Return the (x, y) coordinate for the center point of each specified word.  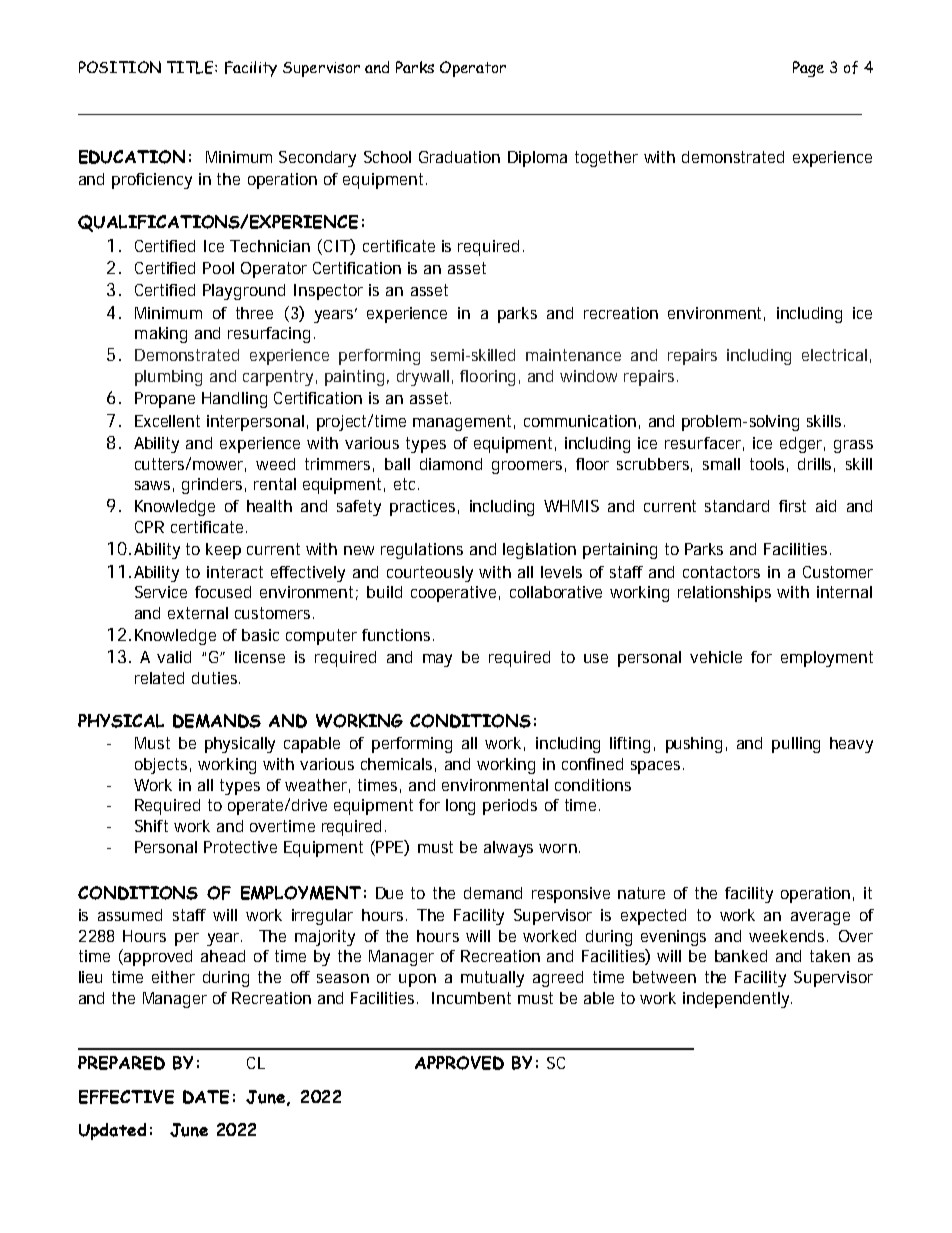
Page (808, 69)
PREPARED (121, 1063)
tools (767, 464)
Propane (165, 400)
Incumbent (471, 998)
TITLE (191, 67)
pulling (796, 745)
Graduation (459, 157)
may (437, 660)
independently (736, 1000)
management (462, 423)
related (159, 678)
